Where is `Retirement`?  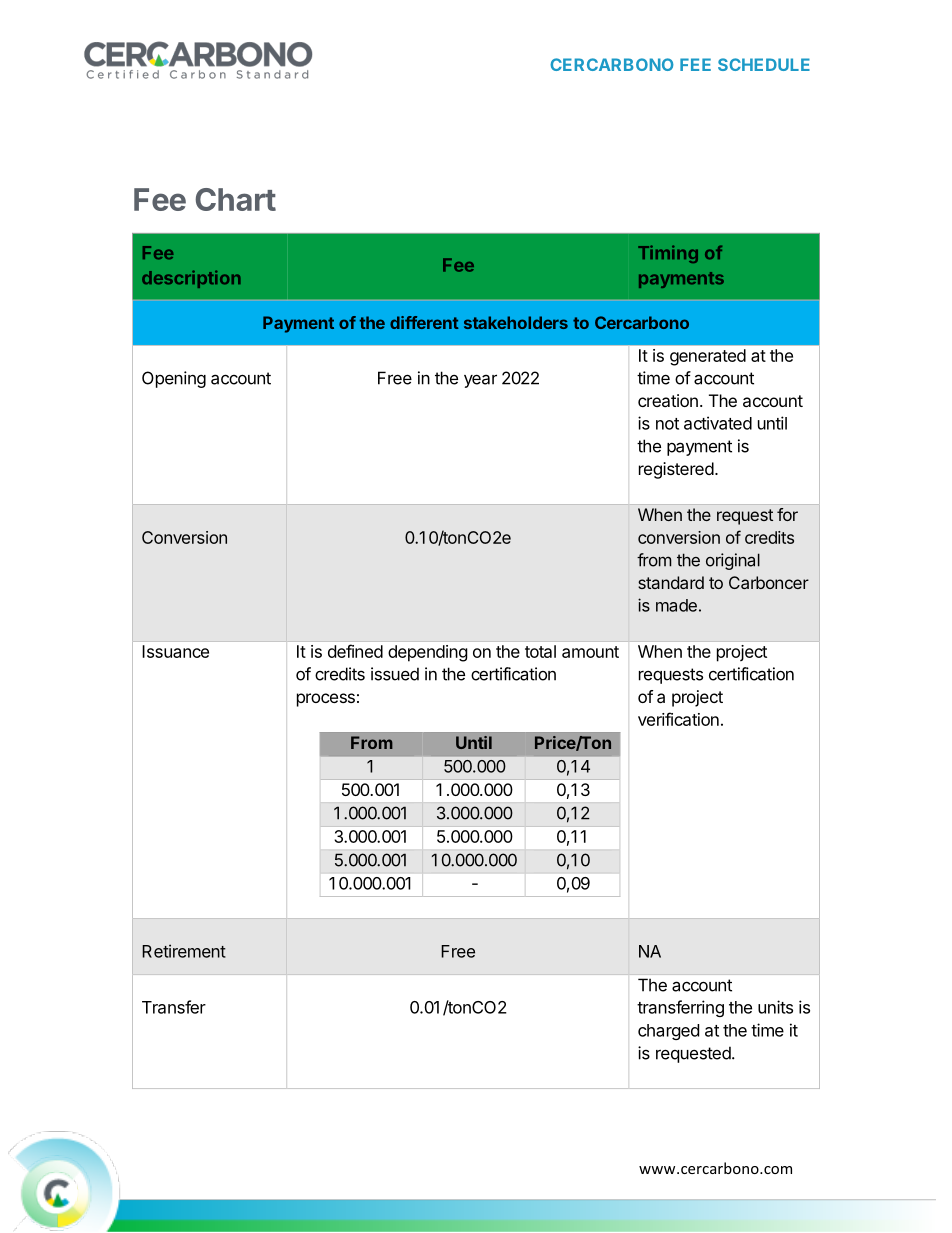
Retirement is located at coordinates (184, 951).
